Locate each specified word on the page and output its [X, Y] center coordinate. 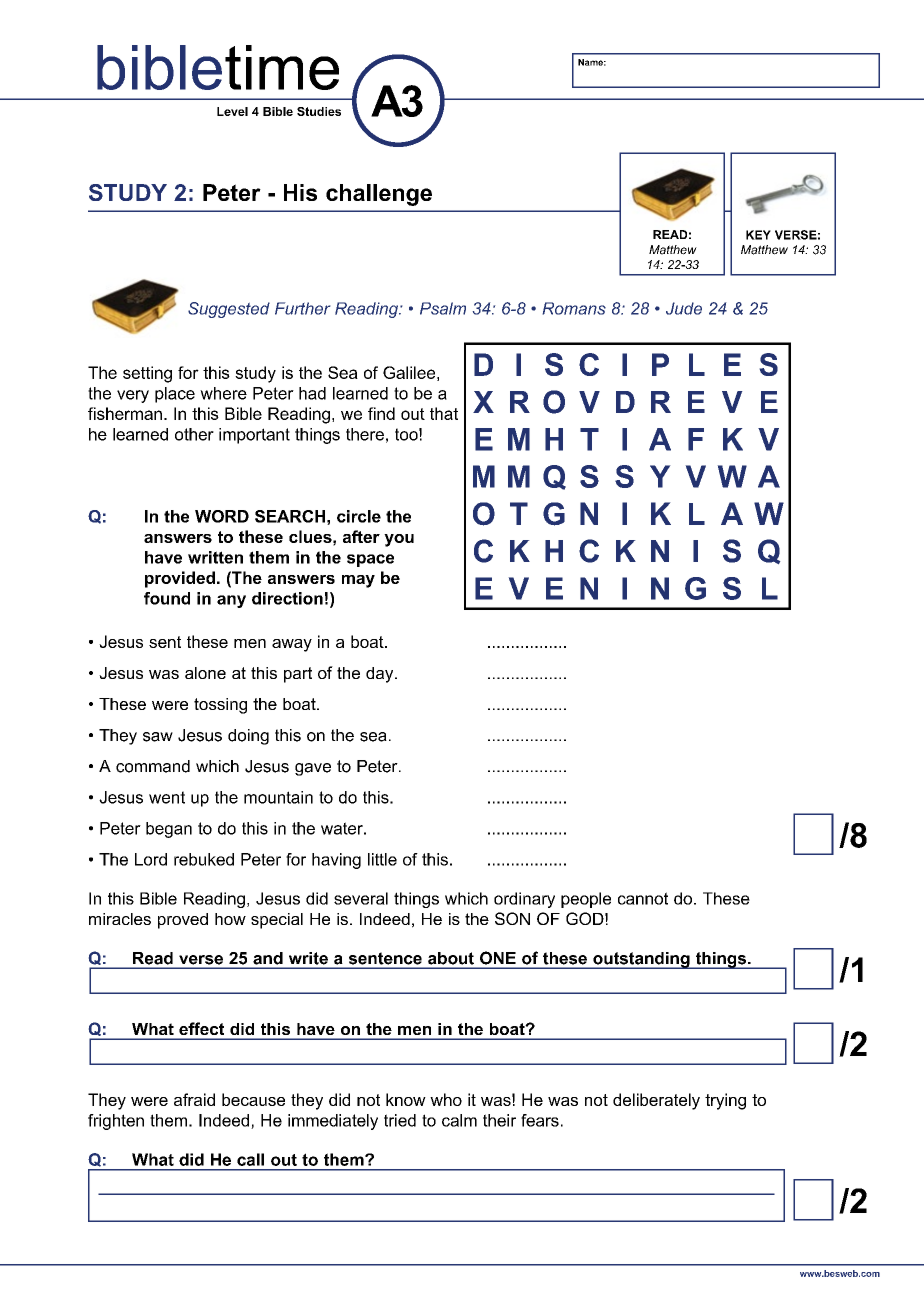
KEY [758, 235]
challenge [379, 195]
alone [205, 673]
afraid [194, 1099]
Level [232, 111]
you [399, 540]
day [381, 675]
